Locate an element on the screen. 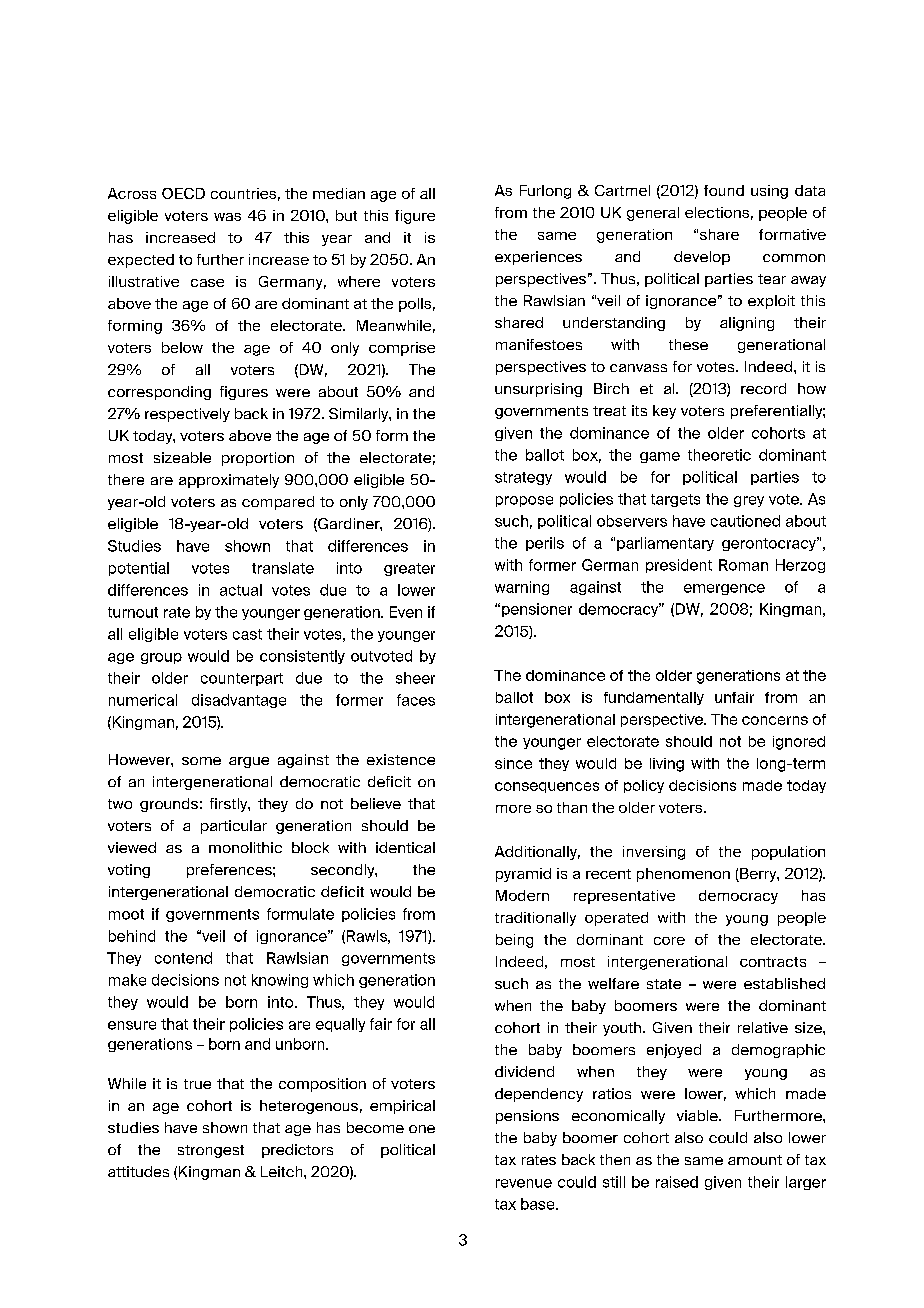  amount is located at coordinates (755, 1160).
